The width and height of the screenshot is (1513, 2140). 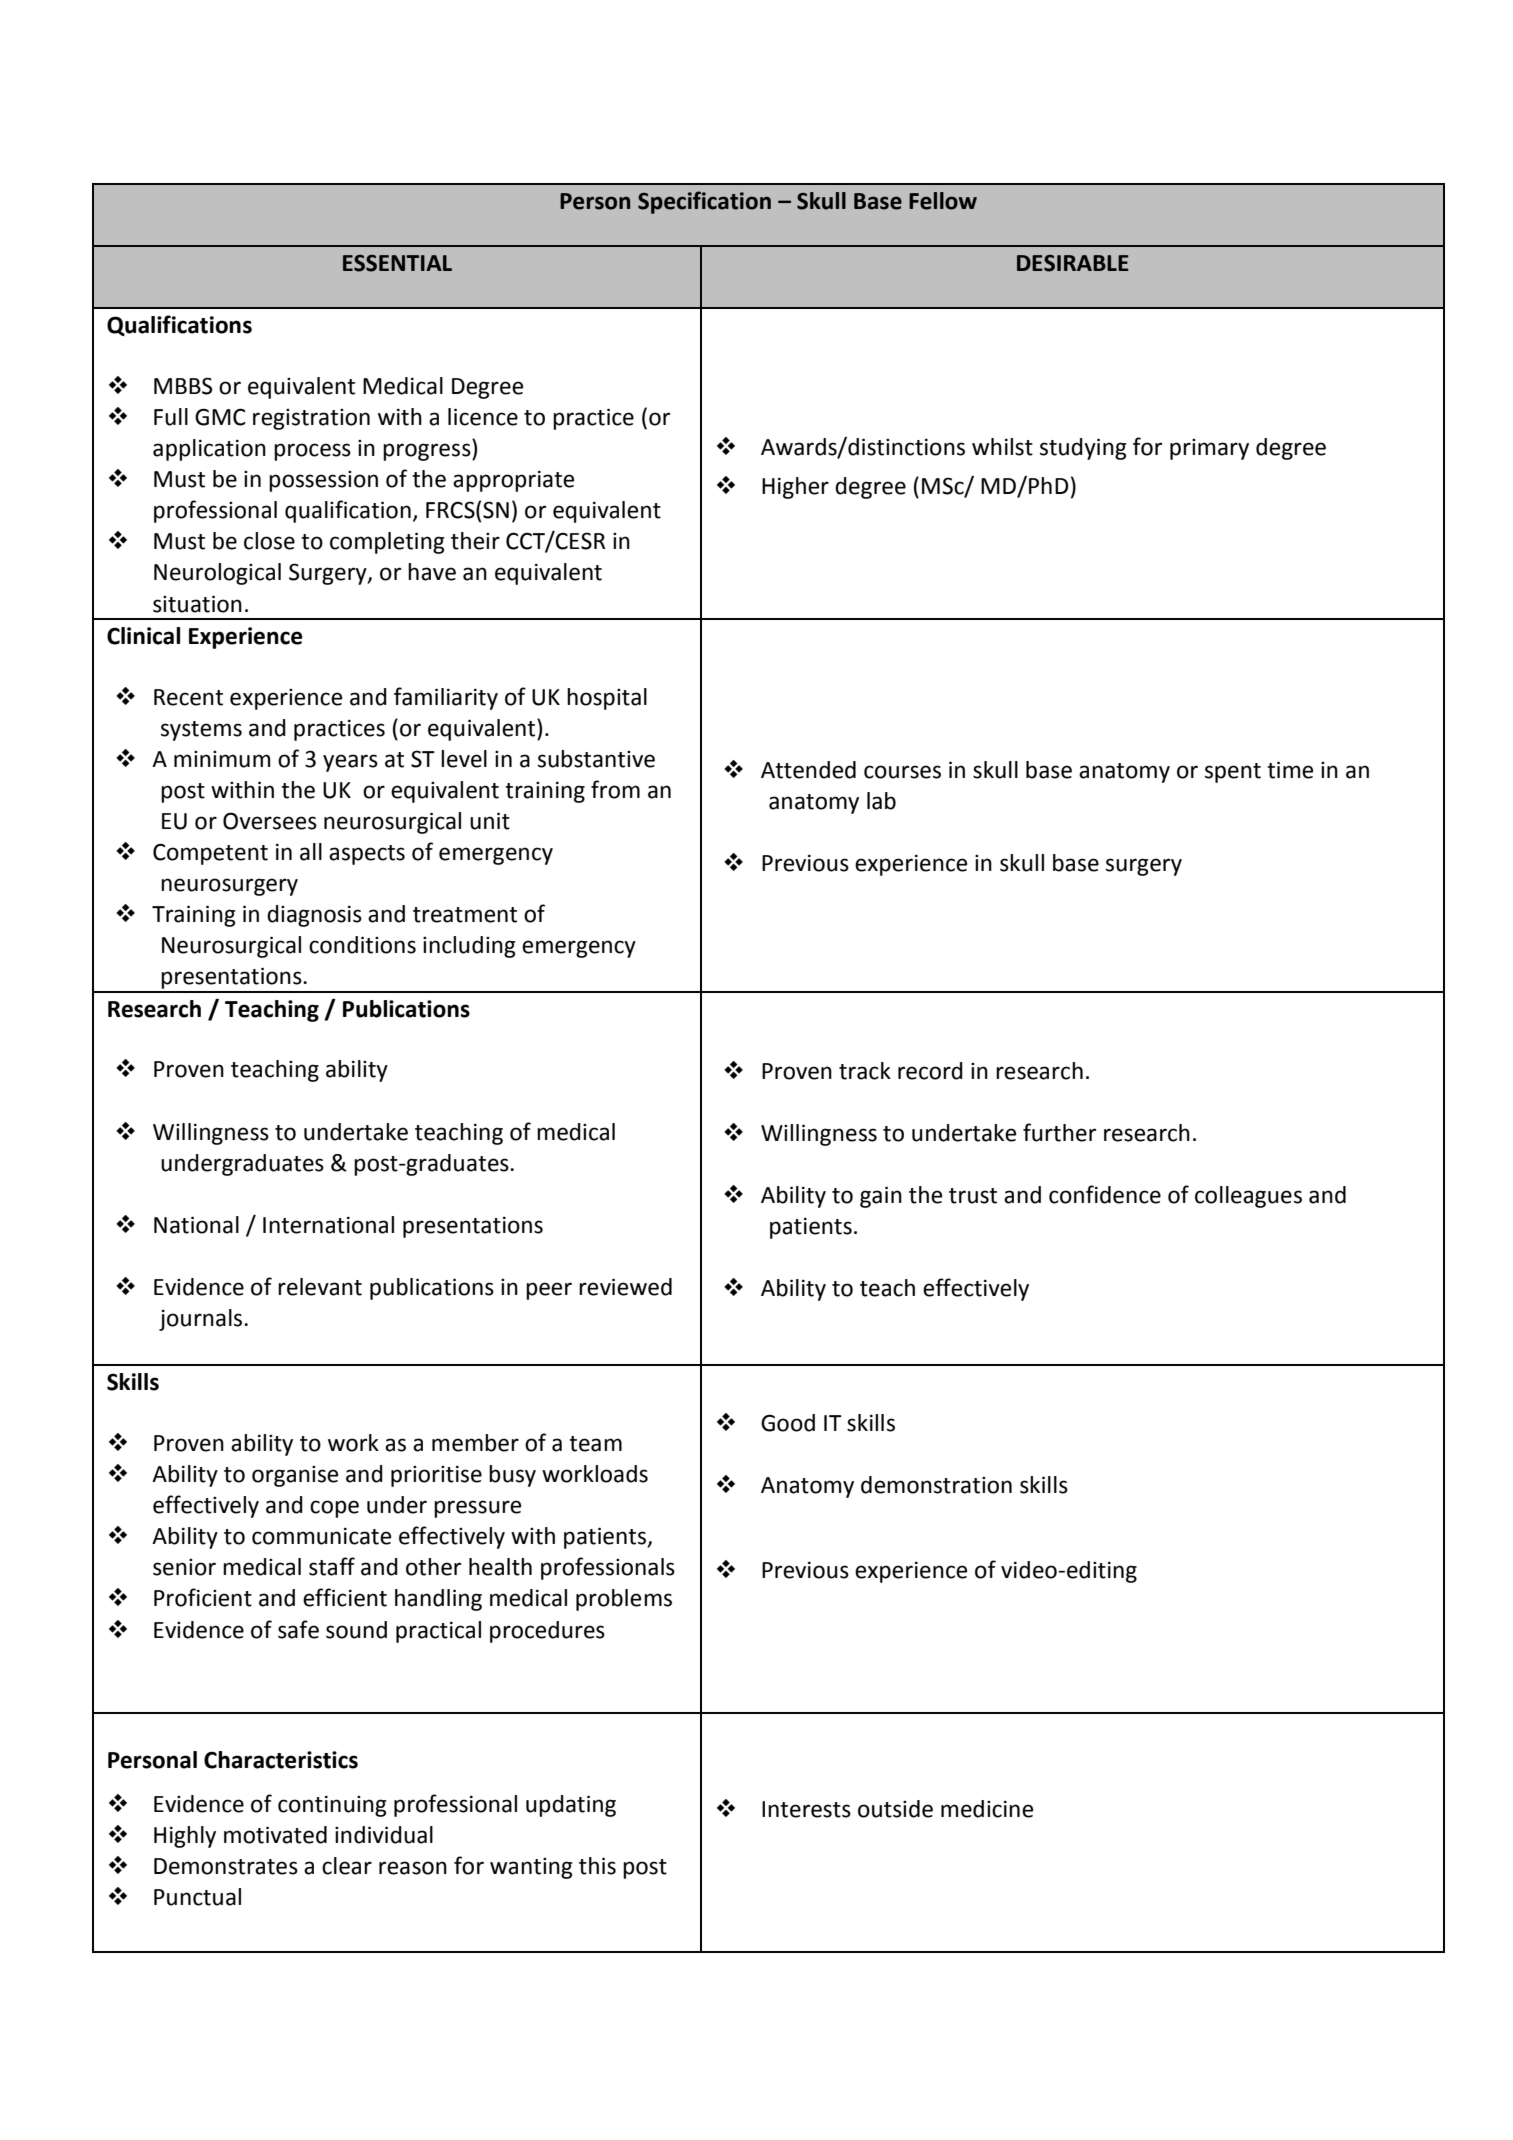 What do you see at coordinates (625, 1287) in the screenshot?
I see `reviewed` at bounding box center [625, 1287].
